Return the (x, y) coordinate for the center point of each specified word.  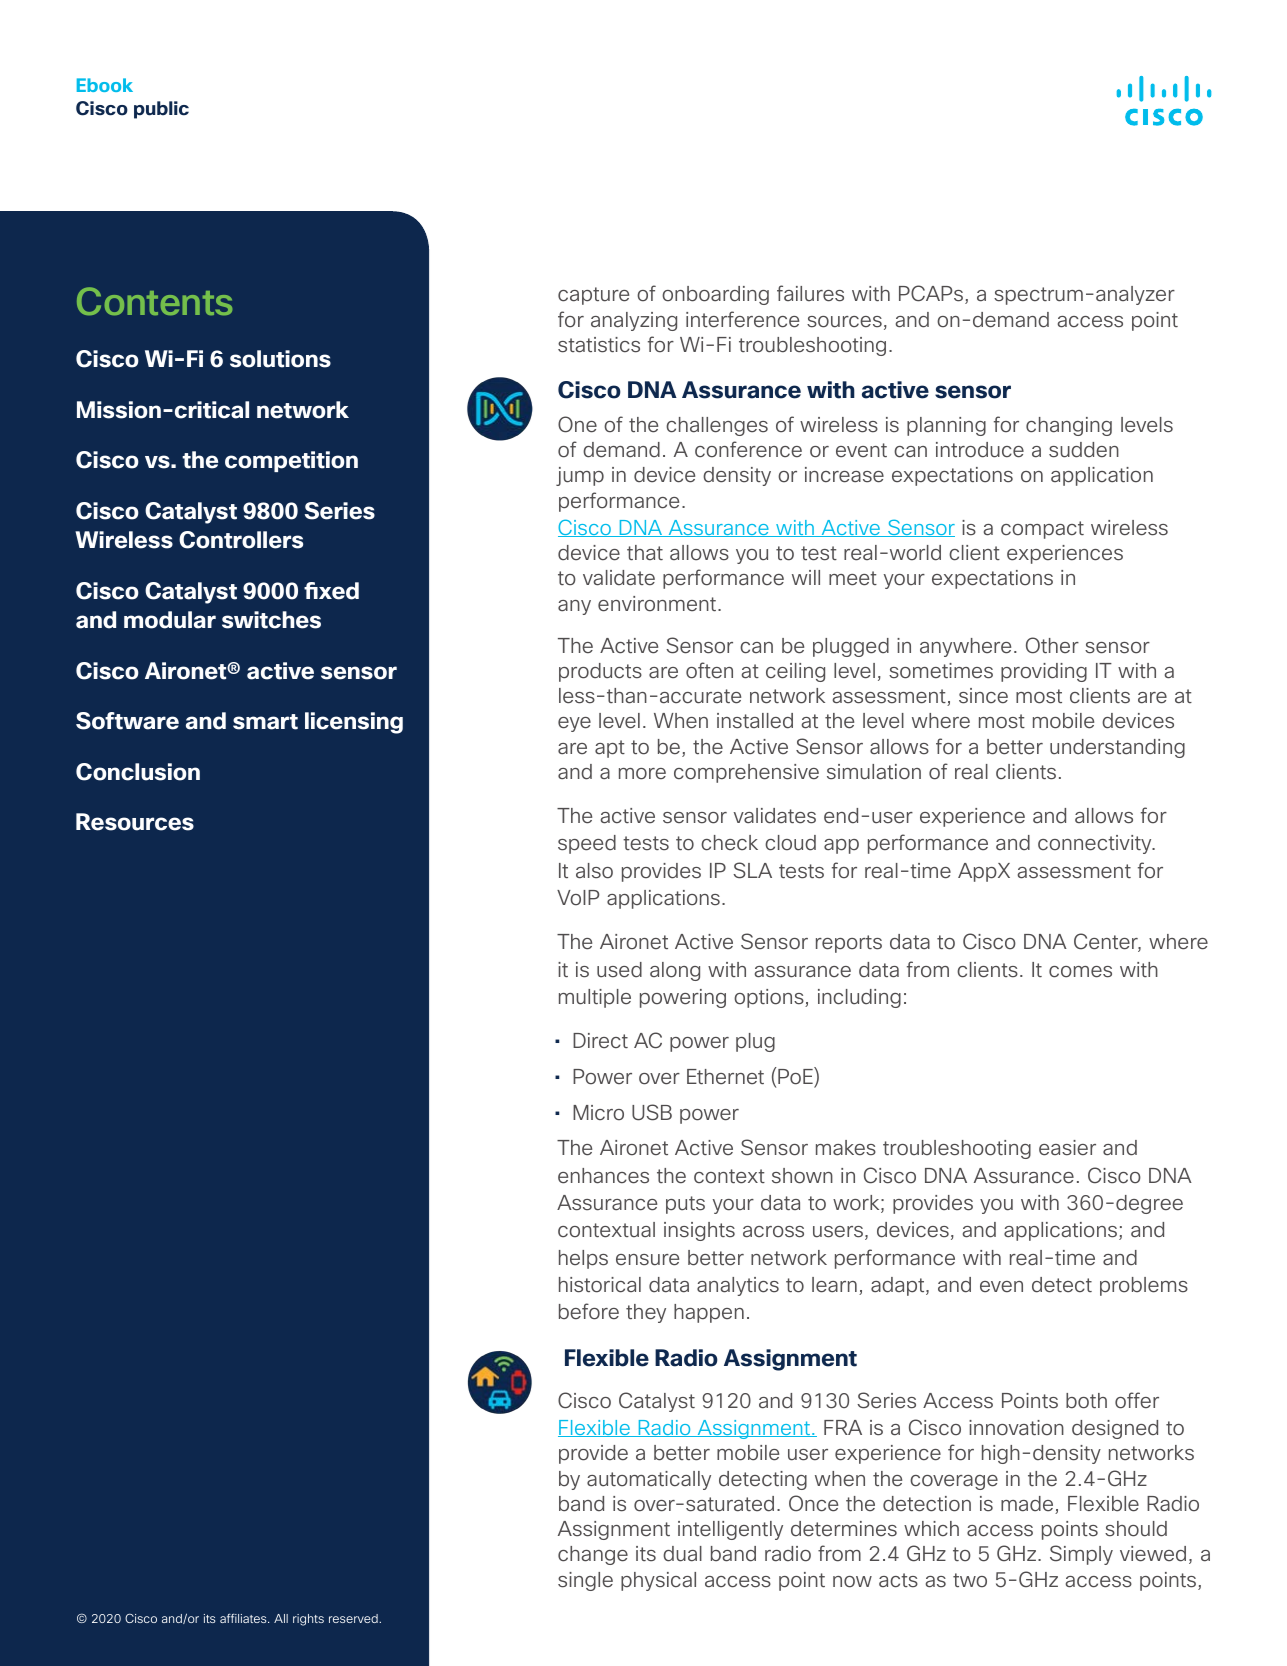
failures (810, 293)
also (594, 871)
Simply (1081, 1555)
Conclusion (138, 772)
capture (593, 296)
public (161, 110)
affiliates (244, 1618)
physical (658, 1581)
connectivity (1096, 844)
